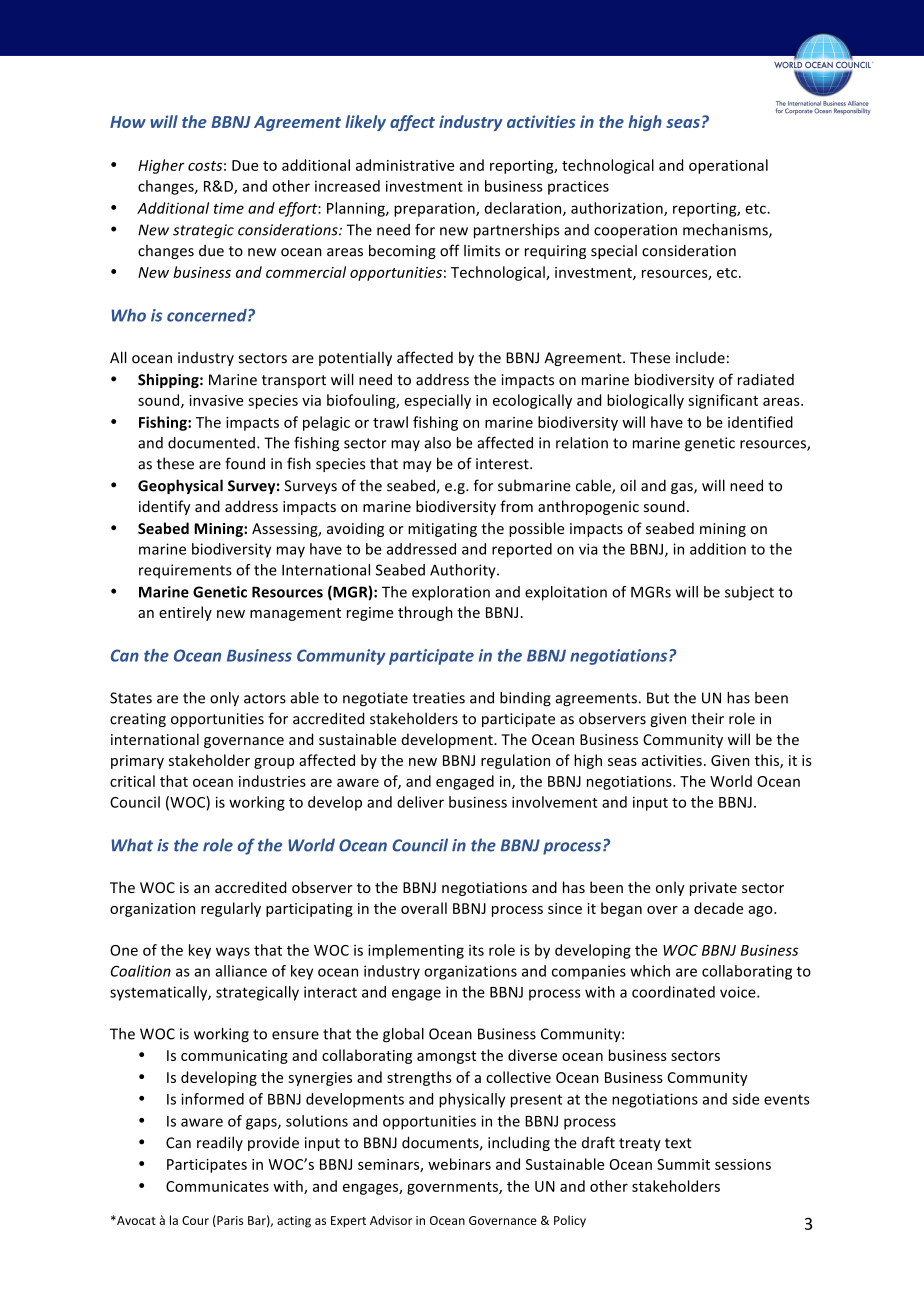 The height and width of the screenshot is (1308, 924). I want to click on private, so click(713, 889).
